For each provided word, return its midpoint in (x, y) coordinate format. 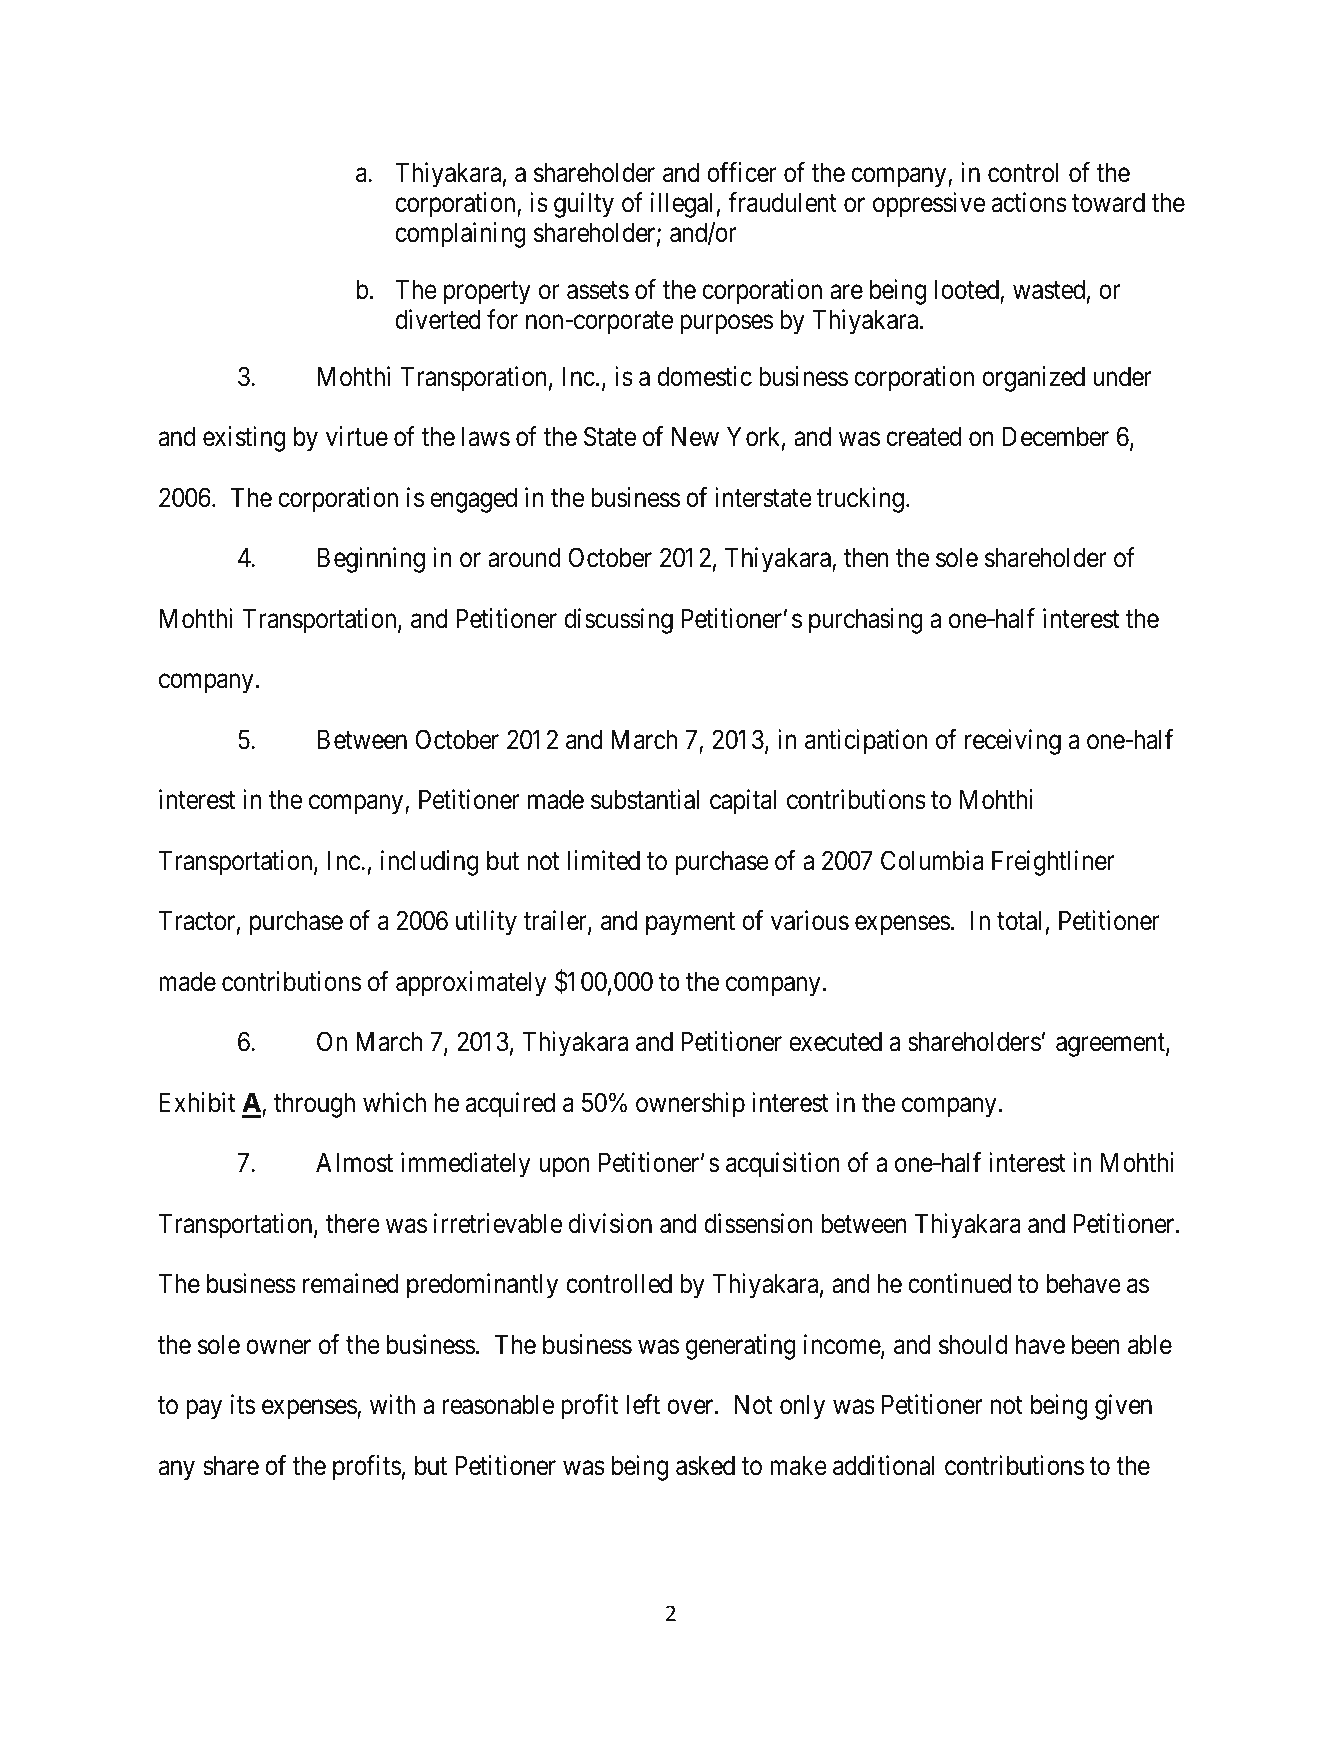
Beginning (371, 560)
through (314, 1105)
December (1056, 437)
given (1123, 1407)
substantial (645, 799)
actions (1029, 202)
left (643, 1405)
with (392, 1404)
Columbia (932, 860)
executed (835, 1042)
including (430, 863)
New (695, 437)
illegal (681, 205)
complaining (460, 235)
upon (564, 1168)
